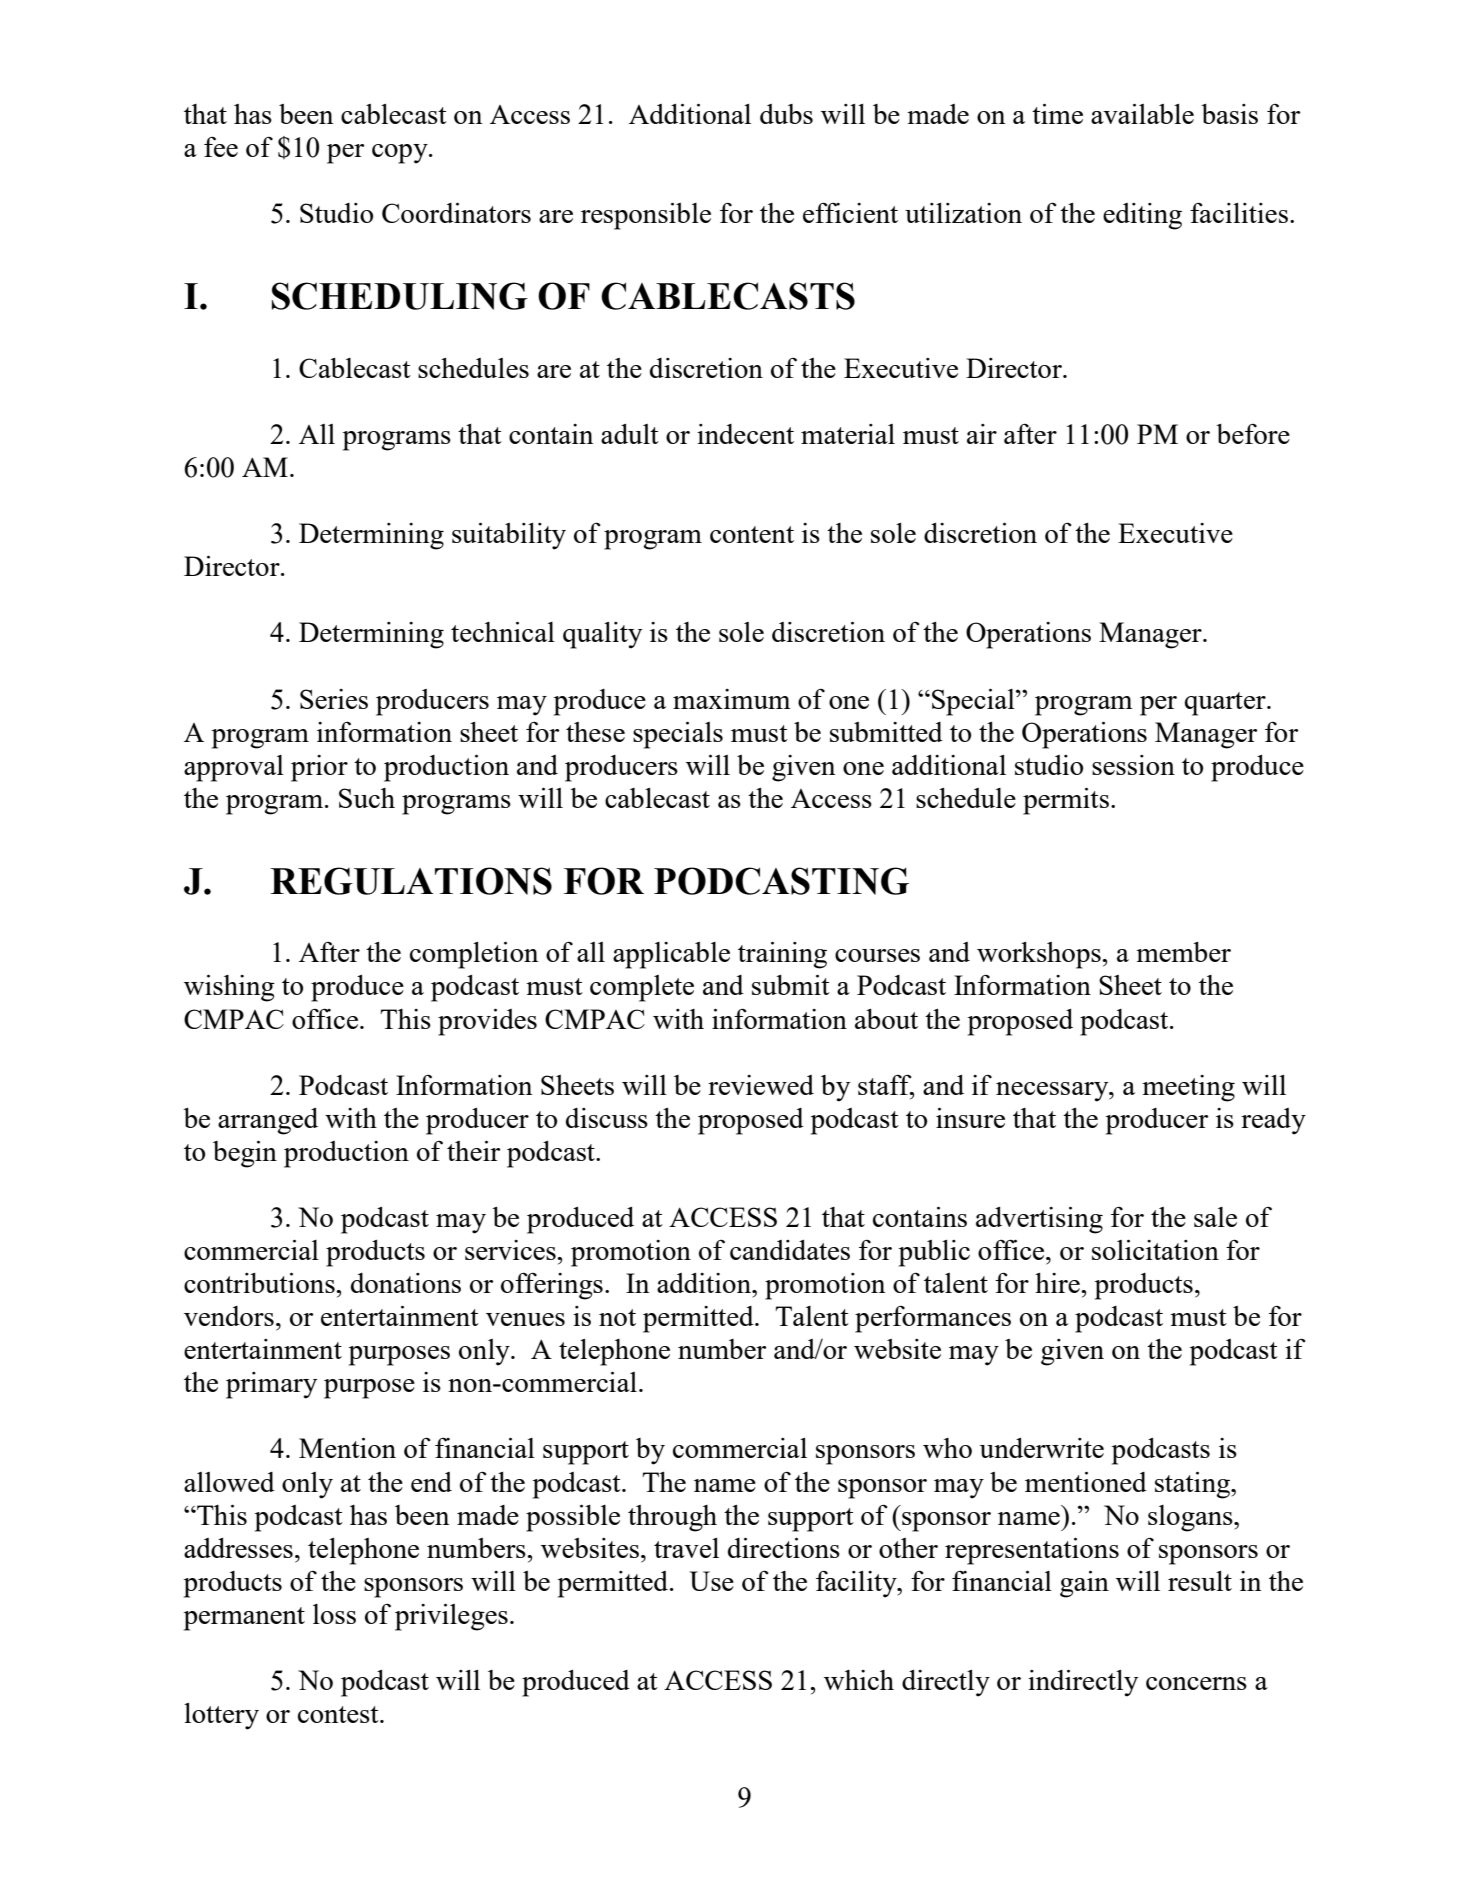 This screenshot has width=1468, height=1899. Describe the element at coordinates (339, 1714) in the screenshot. I see `contest` at that location.
